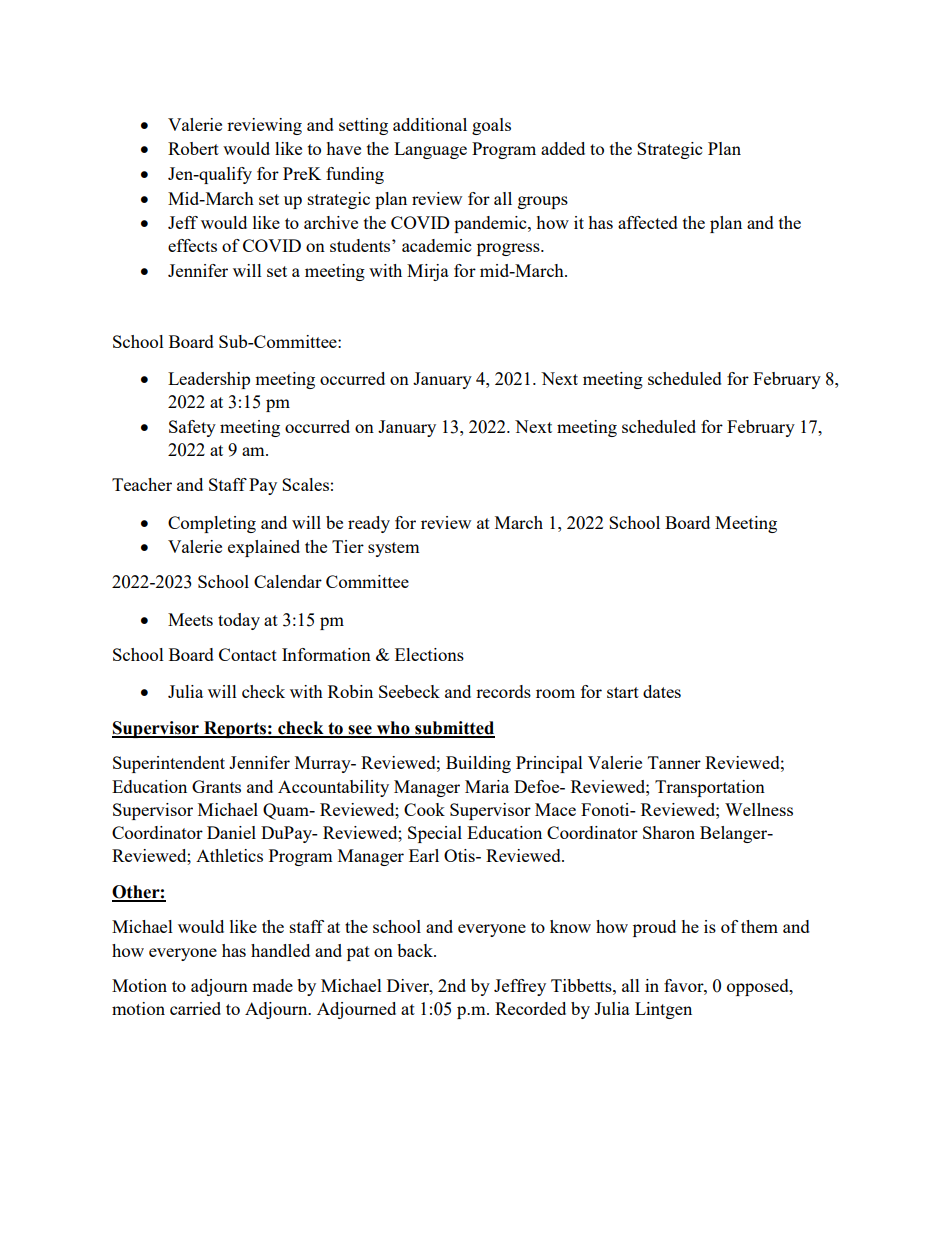 The image size is (952, 1233). Describe the element at coordinates (429, 654) in the document. I see `Elections` at that location.
